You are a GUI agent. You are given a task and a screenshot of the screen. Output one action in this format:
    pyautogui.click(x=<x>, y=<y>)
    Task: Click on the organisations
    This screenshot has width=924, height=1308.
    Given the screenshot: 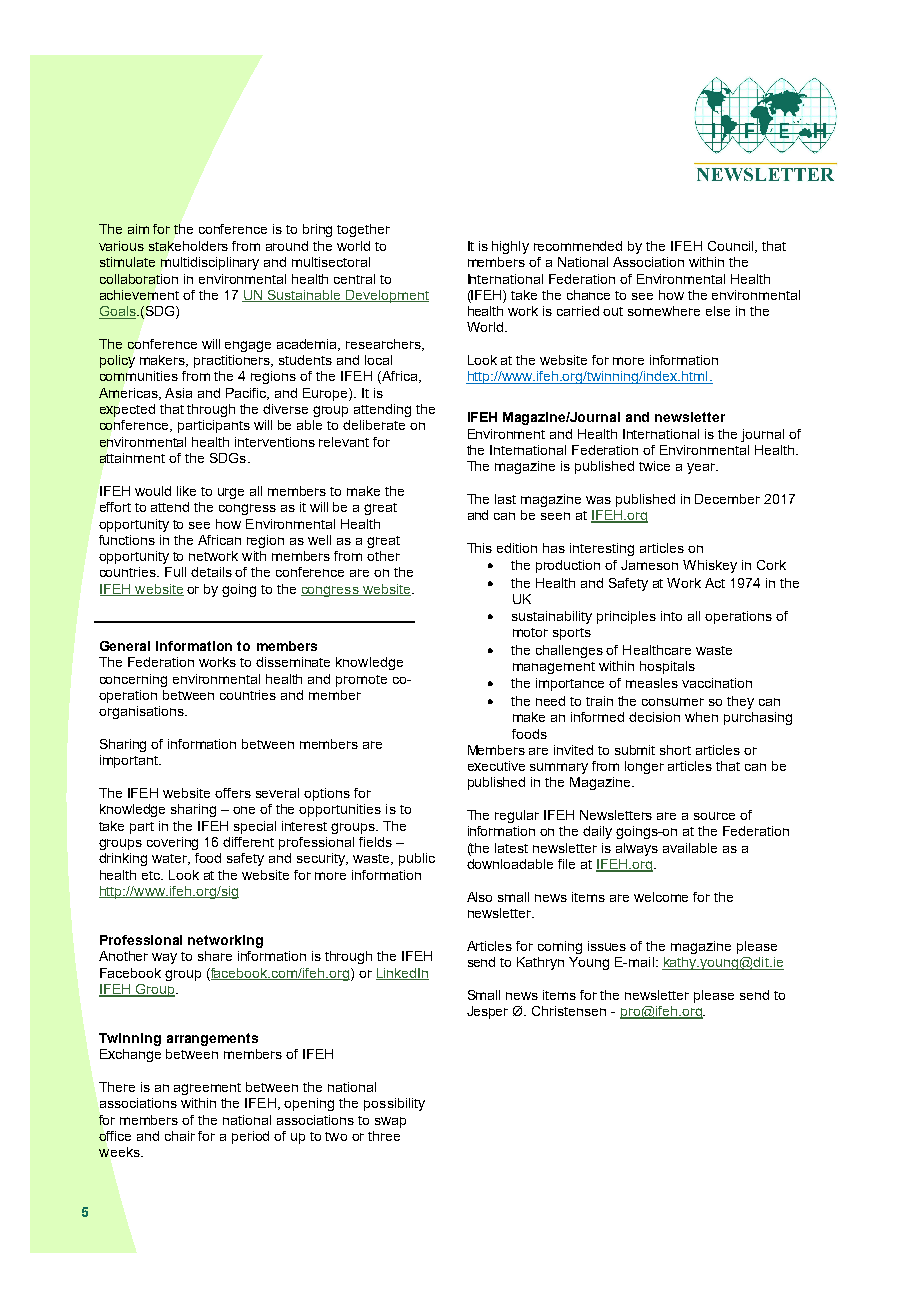 What is the action you would take?
    pyautogui.click(x=142, y=712)
